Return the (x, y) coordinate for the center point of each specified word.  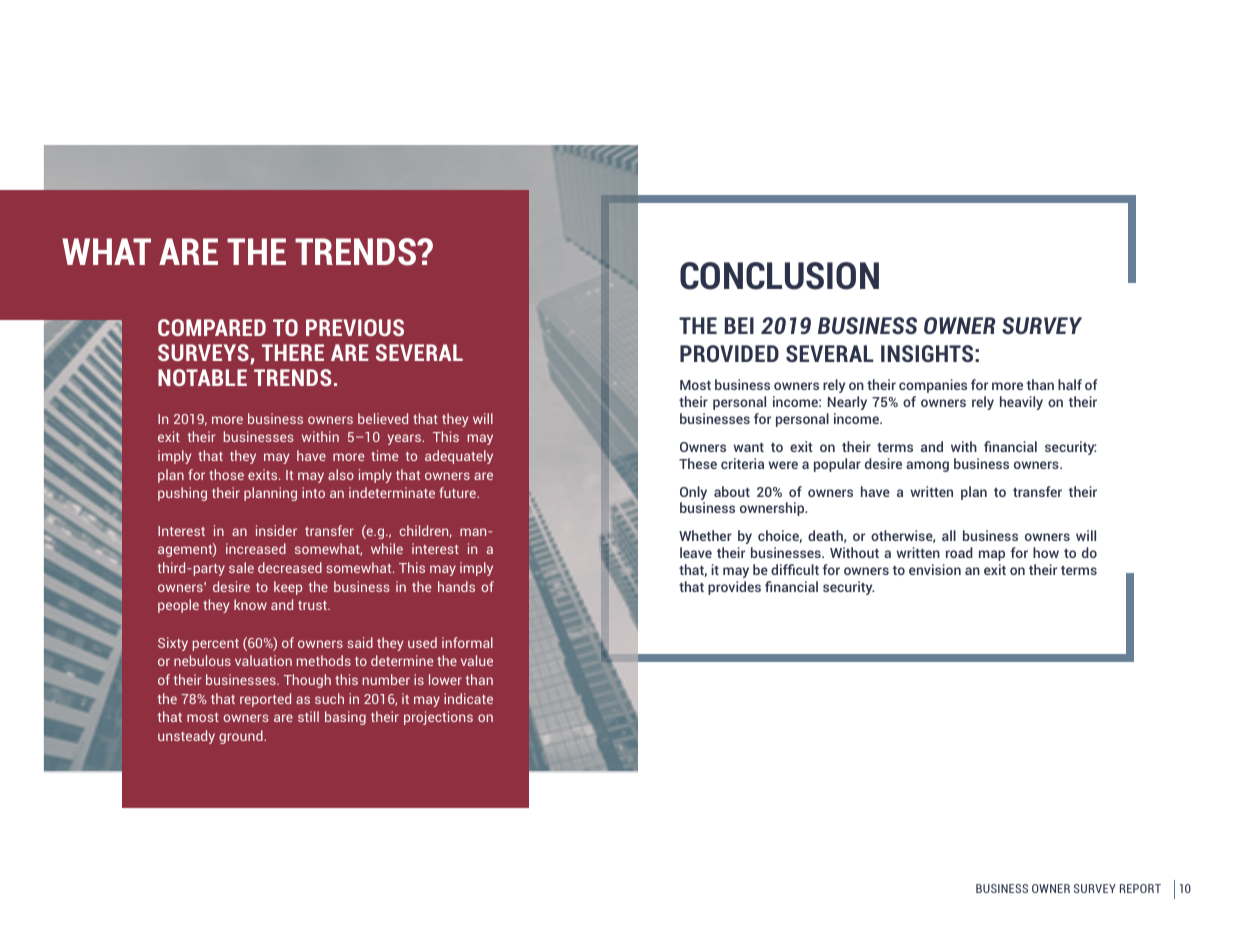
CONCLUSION (779, 276)
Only (693, 493)
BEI (739, 325)
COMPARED (212, 327)
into (313, 492)
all (949, 535)
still (308, 716)
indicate (468, 698)
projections (438, 718)
